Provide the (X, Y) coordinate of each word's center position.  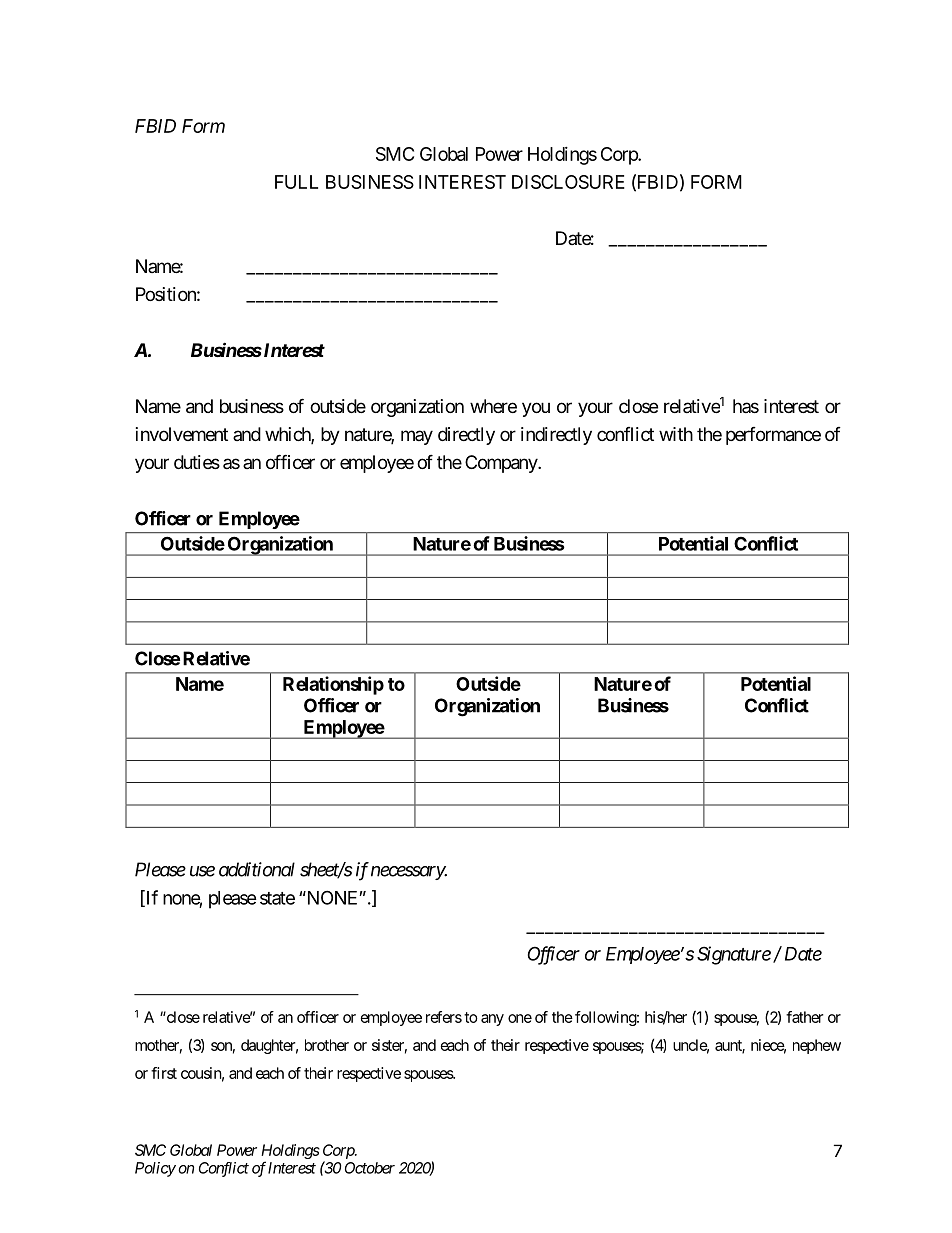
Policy (155, 1169)
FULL (296, 182)
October (370, 1168)
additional (257, 869)
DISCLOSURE (568, 182)
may (417, 437)
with (676, 434)
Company (502, 464)
